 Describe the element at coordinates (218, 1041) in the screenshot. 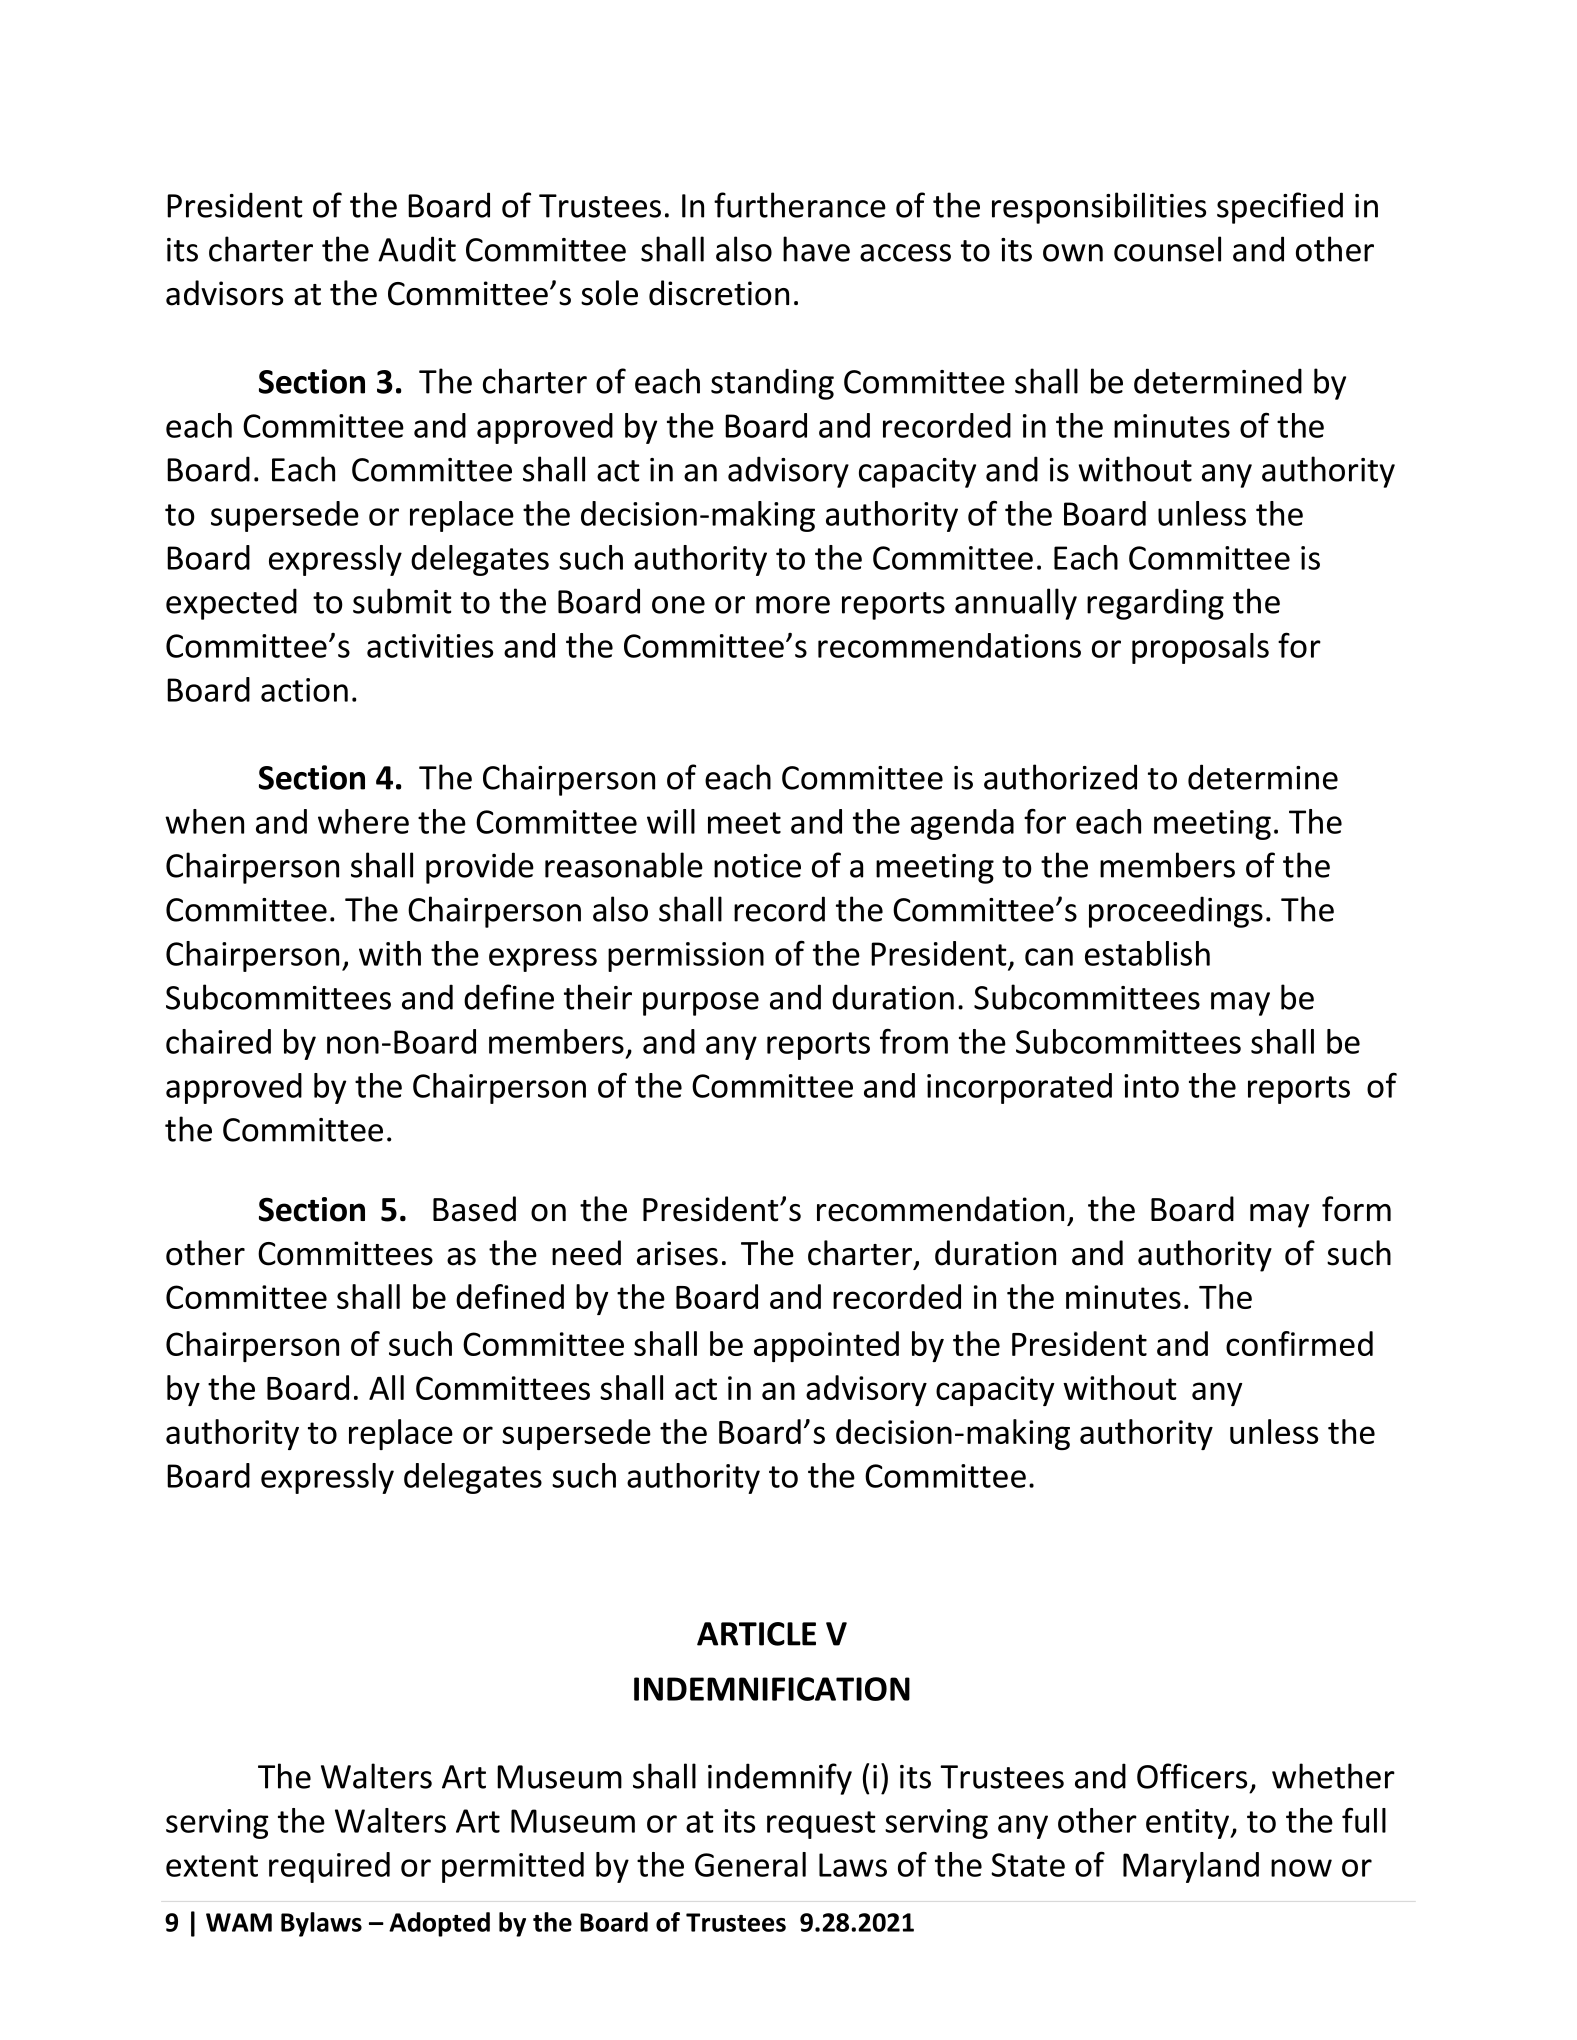

I see `chaired` at that location.
